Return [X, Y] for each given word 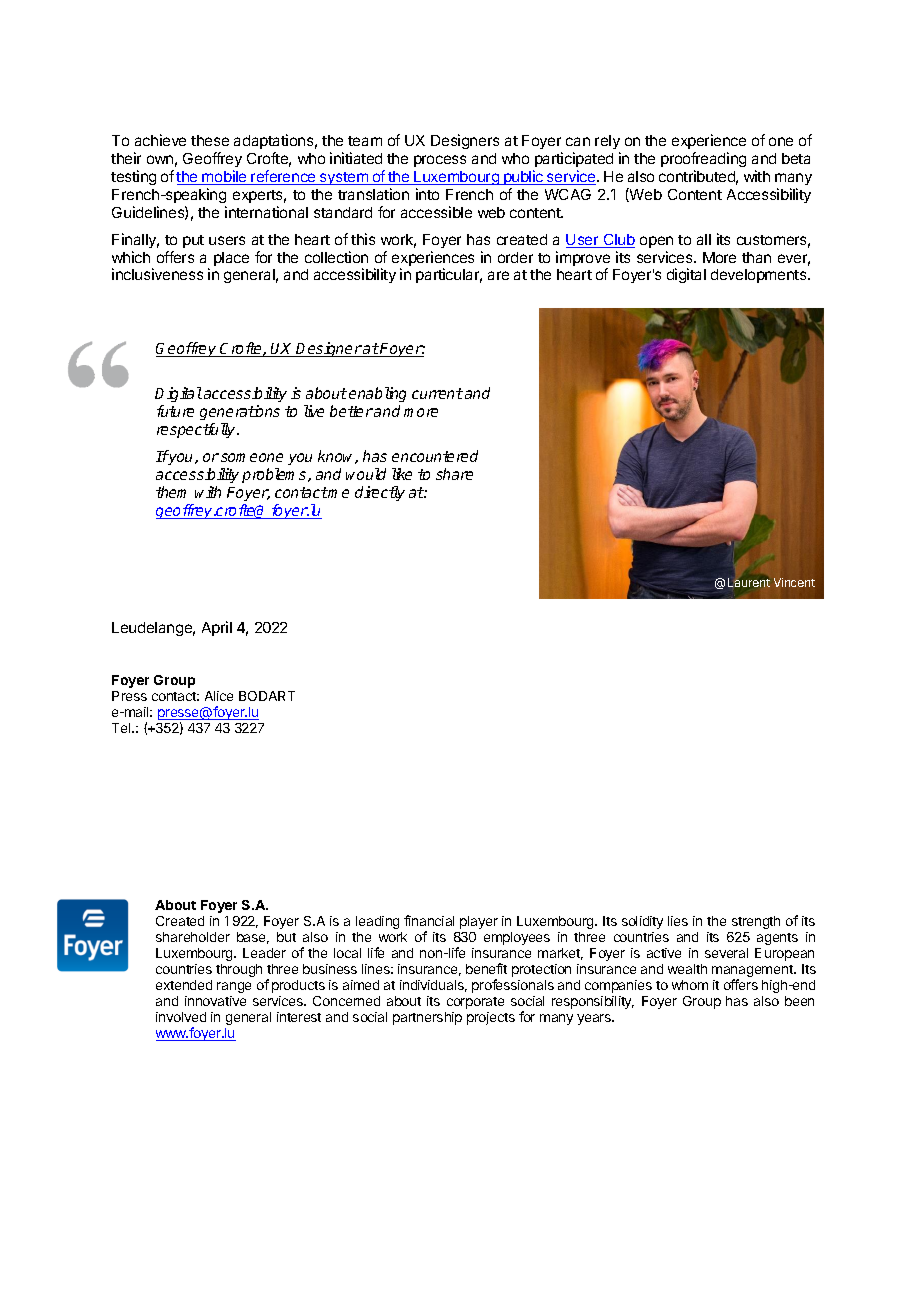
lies [678, 921]
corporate [475, 1003]
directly [380, 493]
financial [429, 920]
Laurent [749, 582]
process [440, 161]
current [437, 393]
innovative [215, 1001]
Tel [122, 728]
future [175, 411]
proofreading [703, 159]
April [217, 628]
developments [760, 276]
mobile [224, 177]
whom [690, 985]
